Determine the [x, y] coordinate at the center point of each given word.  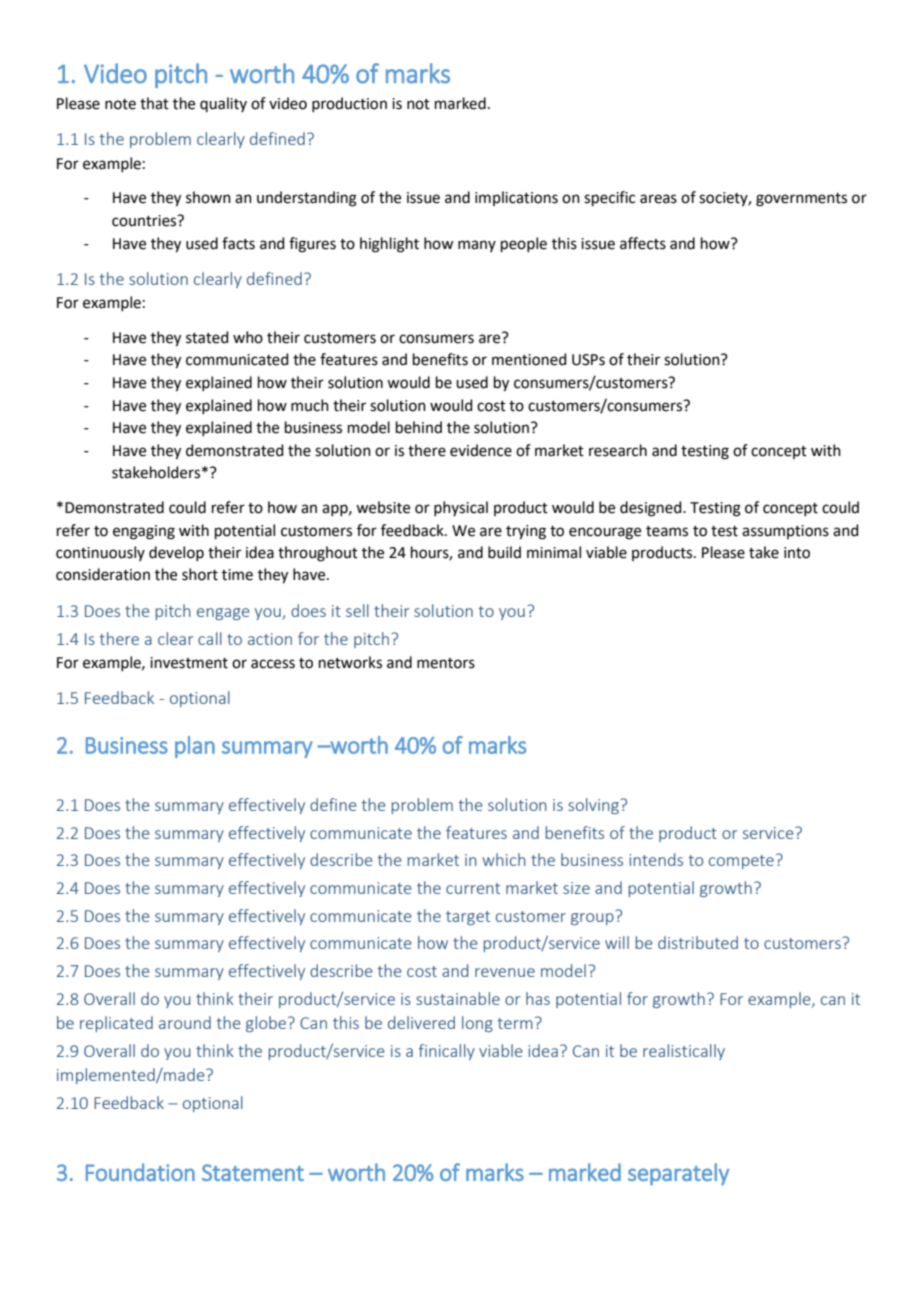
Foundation [140, 1172]
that [154, 103]
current [473, 888]
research [618, 450]
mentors [446, 663]
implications [516, 198]
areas [658, 199]
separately [678, 1174]
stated [207, 337]
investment [189, 663]
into [797, 553]
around [185, 1022]
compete [741, 862]
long [477, 1024]
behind [419, 427]
